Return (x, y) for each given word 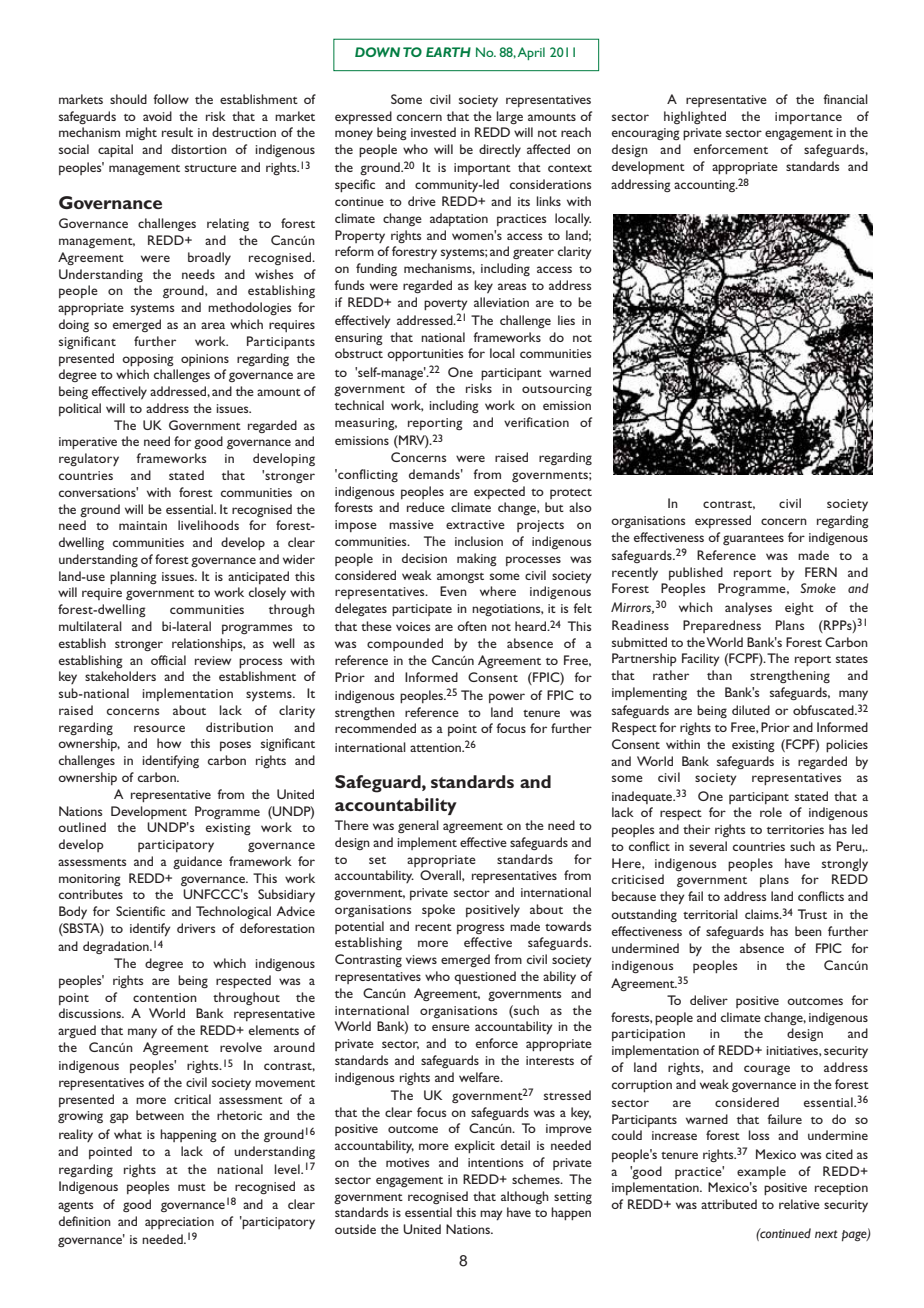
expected (499, 492)
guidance (197, 862)
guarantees (753, 540)
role (771, 812)
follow (171, 99)
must (192, 1187)
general (418, 826)
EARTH (448, 52)
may (491, 1215)
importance (808, 118)
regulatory (89, 459)
